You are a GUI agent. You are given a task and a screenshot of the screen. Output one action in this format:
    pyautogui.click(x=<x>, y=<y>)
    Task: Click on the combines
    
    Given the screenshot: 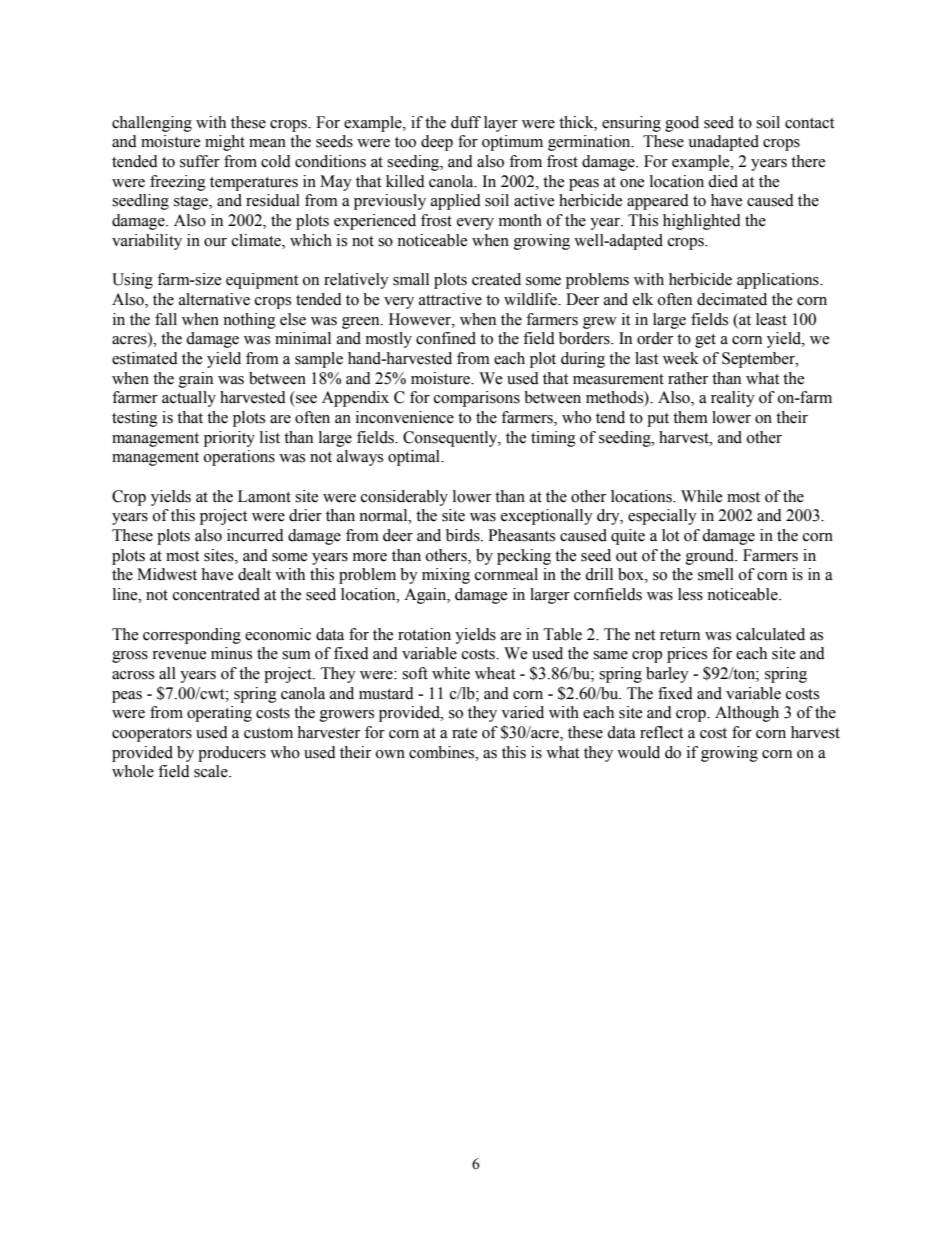 What is the action you would take?
    pyautogui.click(x=443, y=752)
